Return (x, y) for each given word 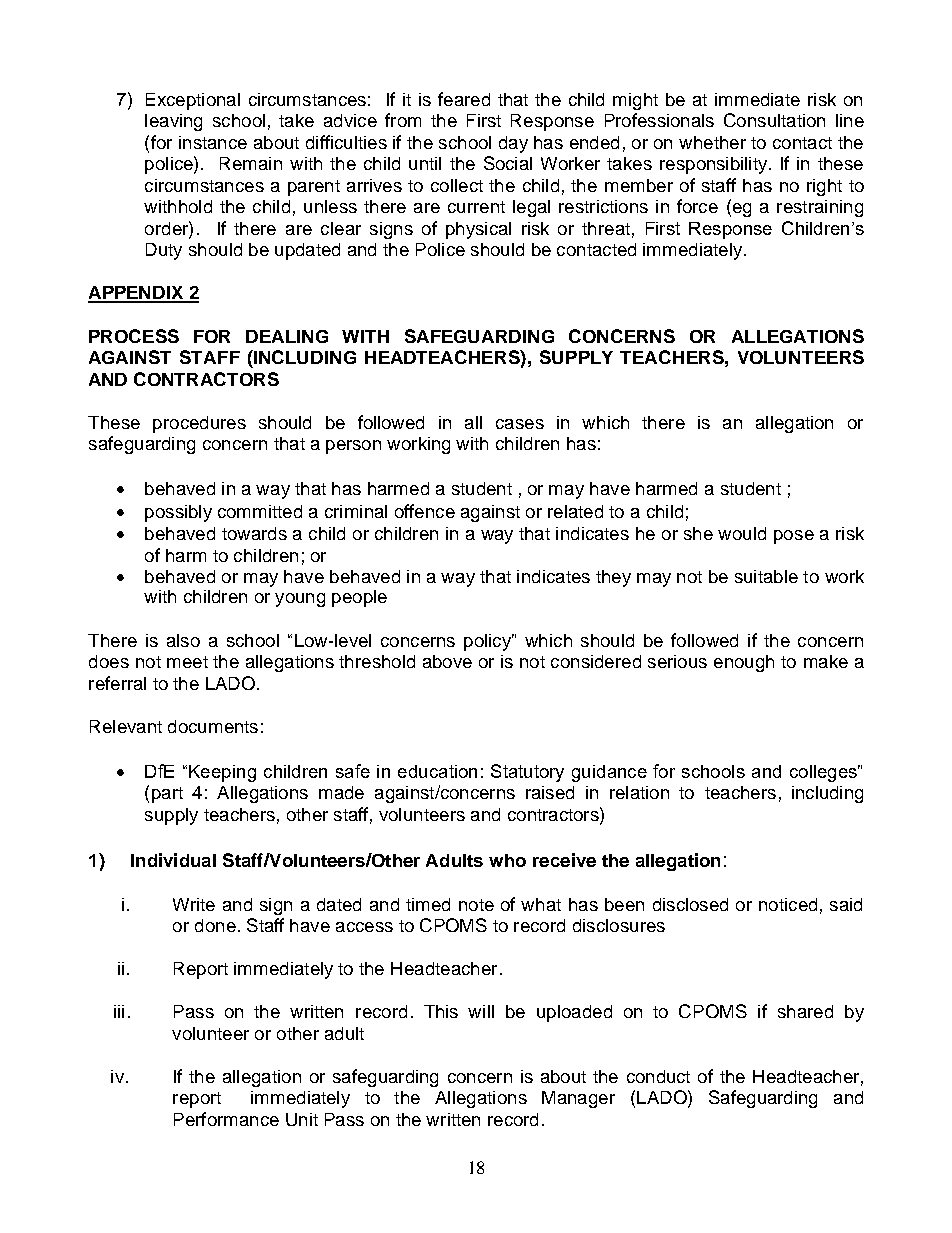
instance (213, 142)
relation (639, 792)
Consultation (774, 120)
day (513, 144)
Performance (226, 1119)
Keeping (222, 773)
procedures (199, 424)
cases (520, 424)
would (742, 533)
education (437, 771)
